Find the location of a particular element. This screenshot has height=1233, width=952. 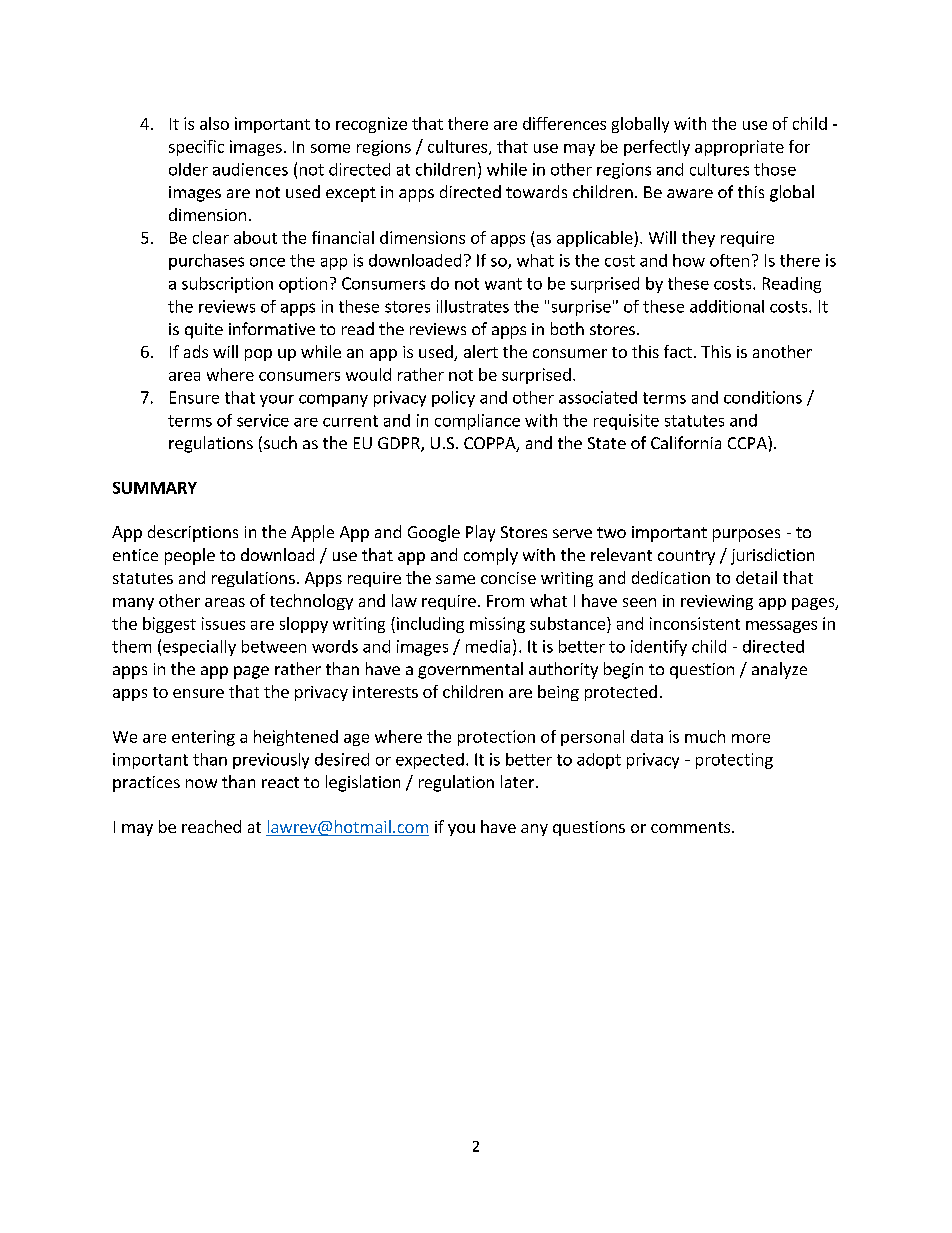

recognize is located at coordinates (371, 125).
